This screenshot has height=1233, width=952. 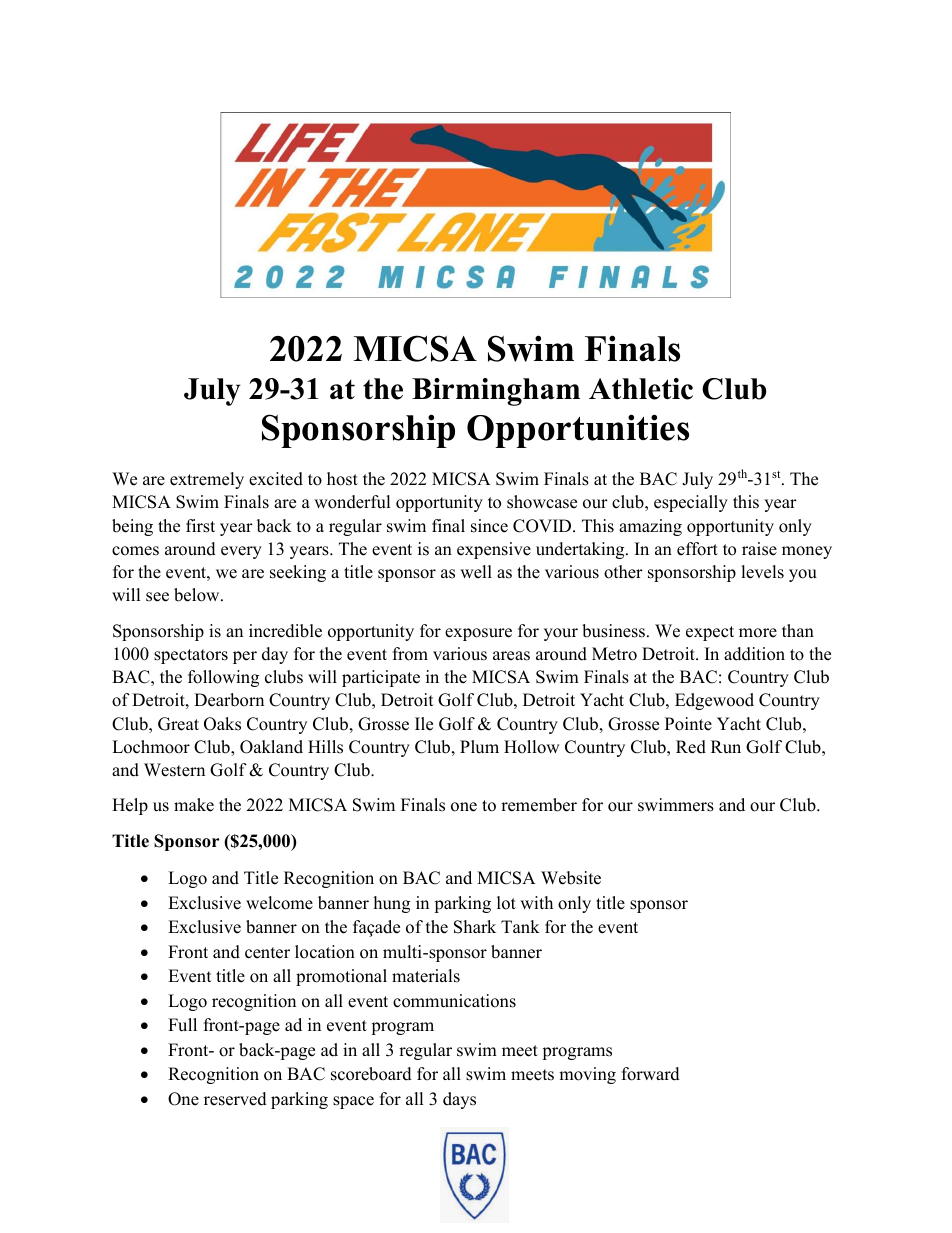 I want to click on reserved, so click(x=235, y=1099).
